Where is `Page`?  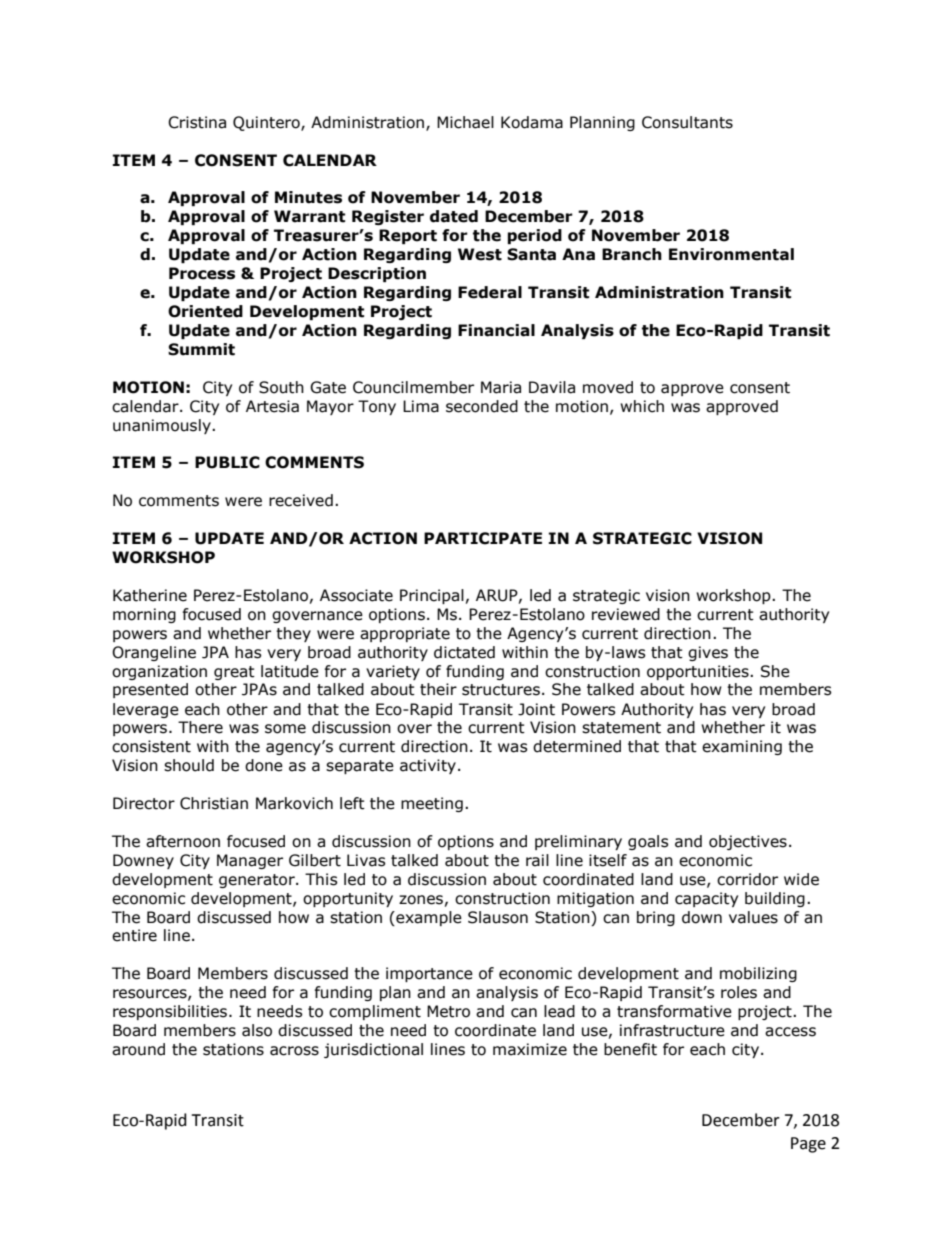 Page is located at coordinates (808, 1145).
